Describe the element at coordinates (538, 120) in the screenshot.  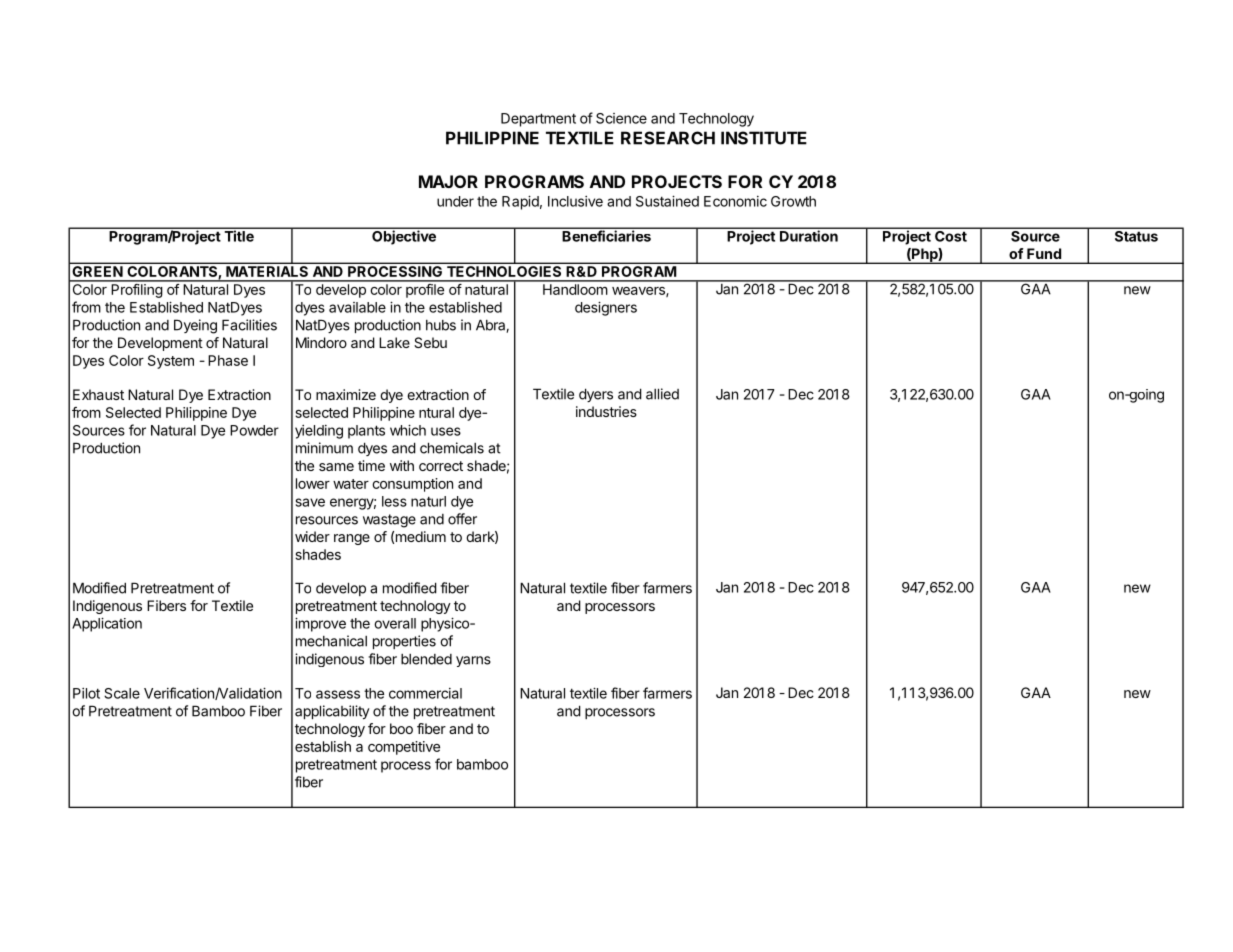
I see `Department` at that location.
